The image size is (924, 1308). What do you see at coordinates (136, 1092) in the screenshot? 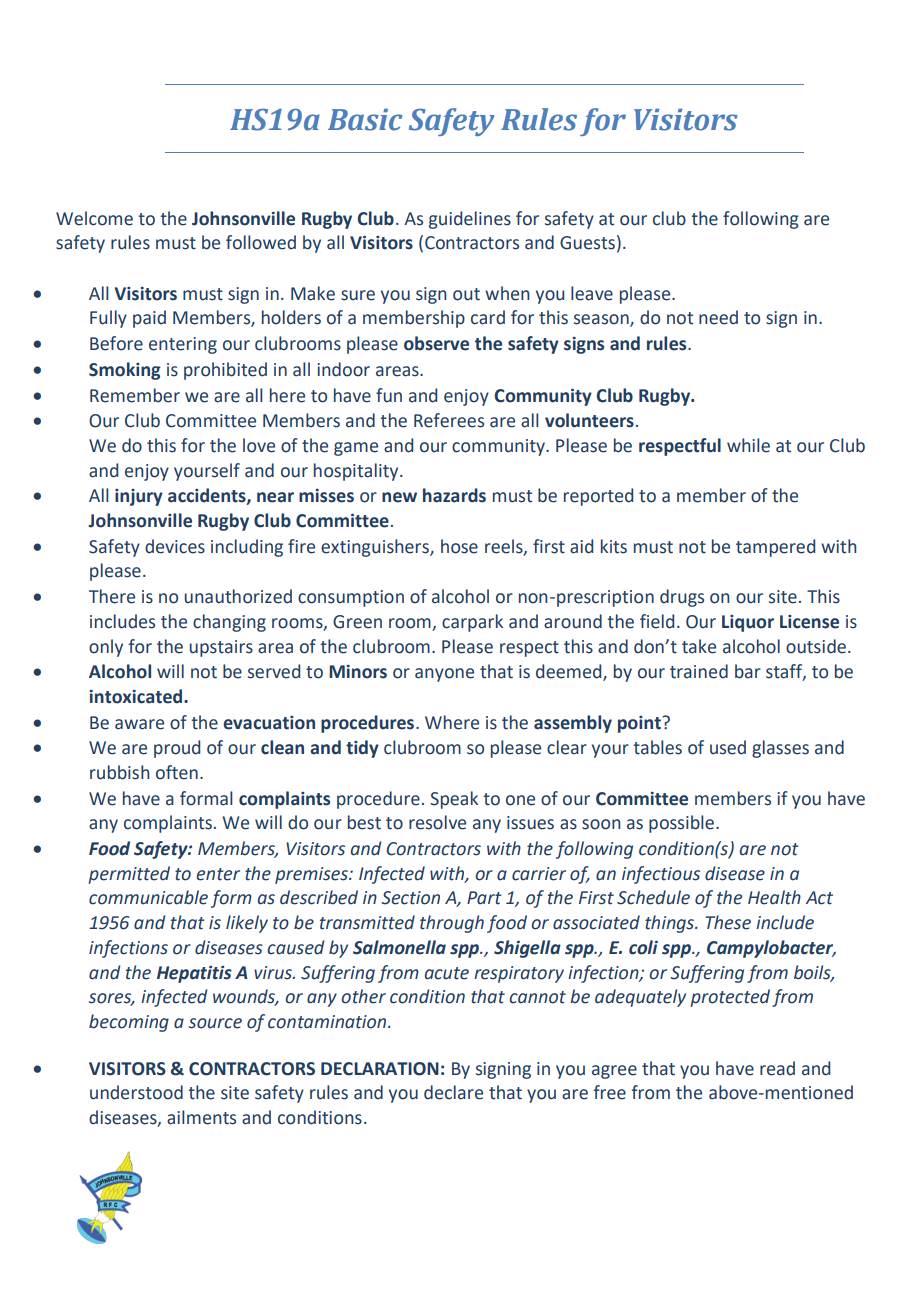
I see `understood` at bounding box center [136, 1092].
